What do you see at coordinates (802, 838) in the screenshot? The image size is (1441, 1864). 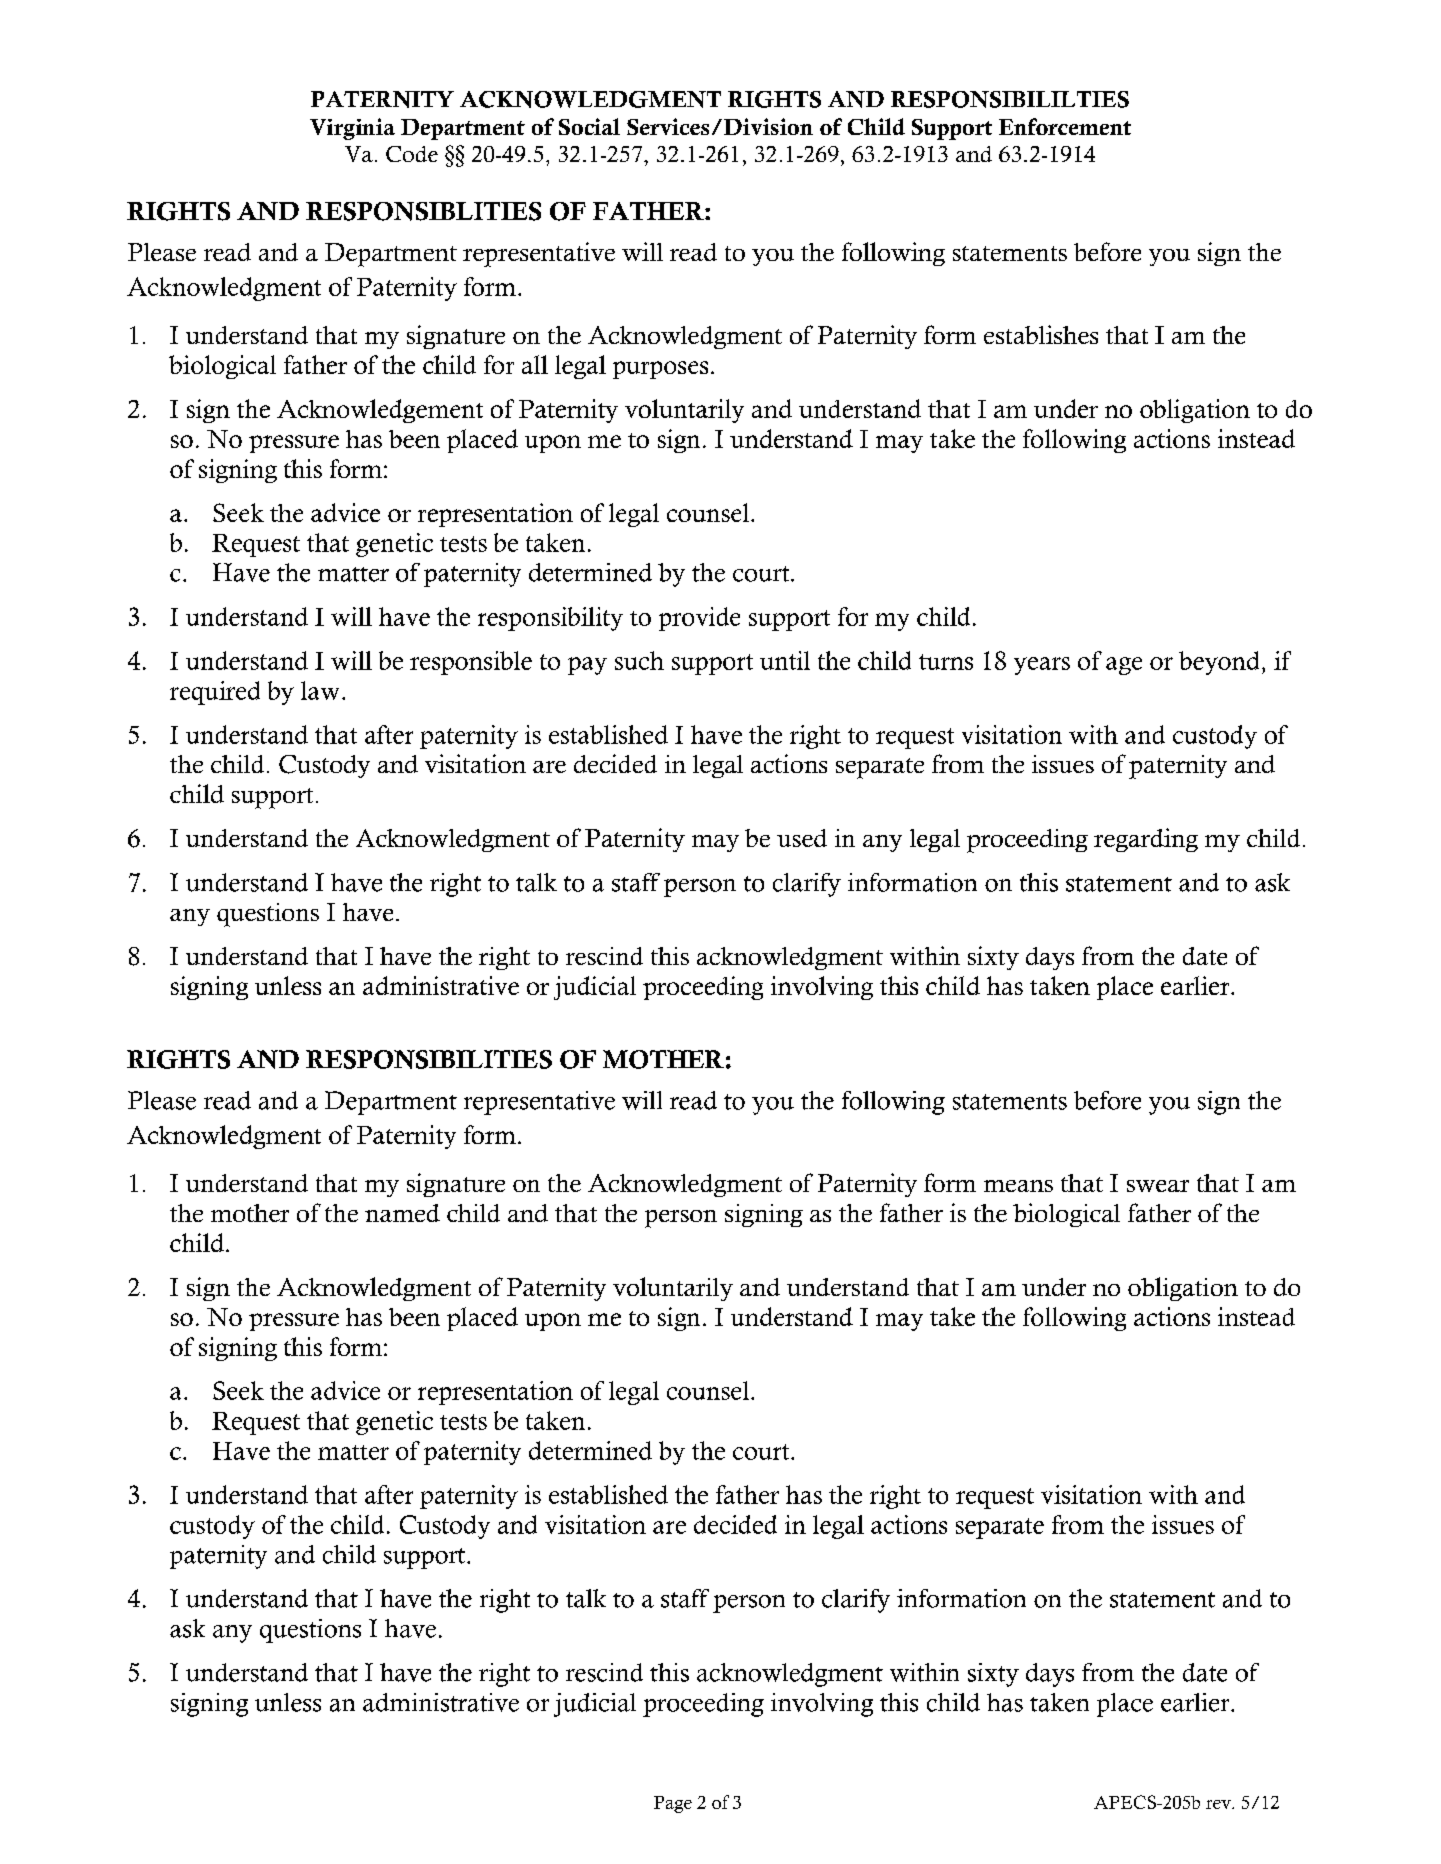 I see `used` at bounding box center [802, 838].
